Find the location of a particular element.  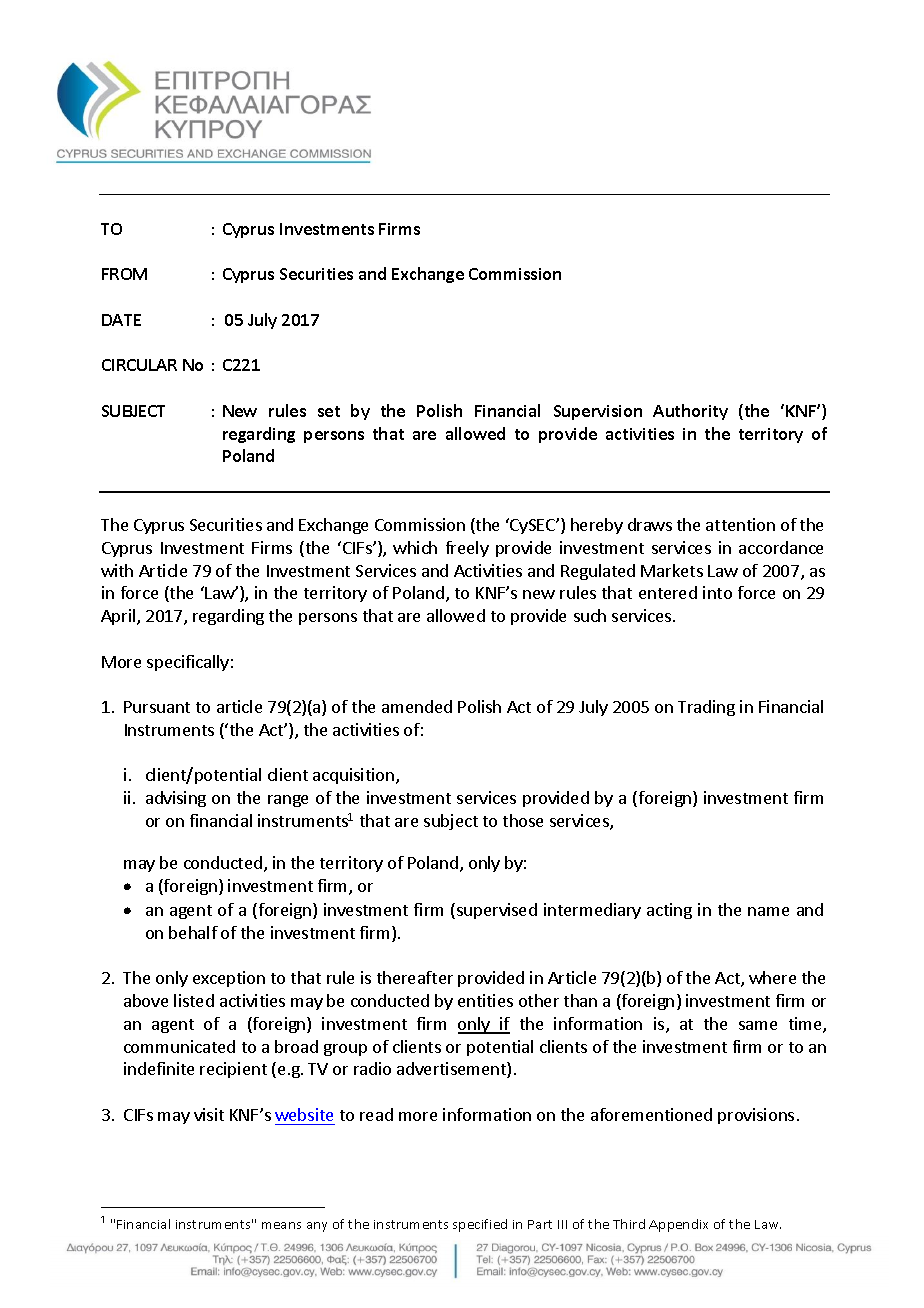

freely is located at coordinates (467, 549).
